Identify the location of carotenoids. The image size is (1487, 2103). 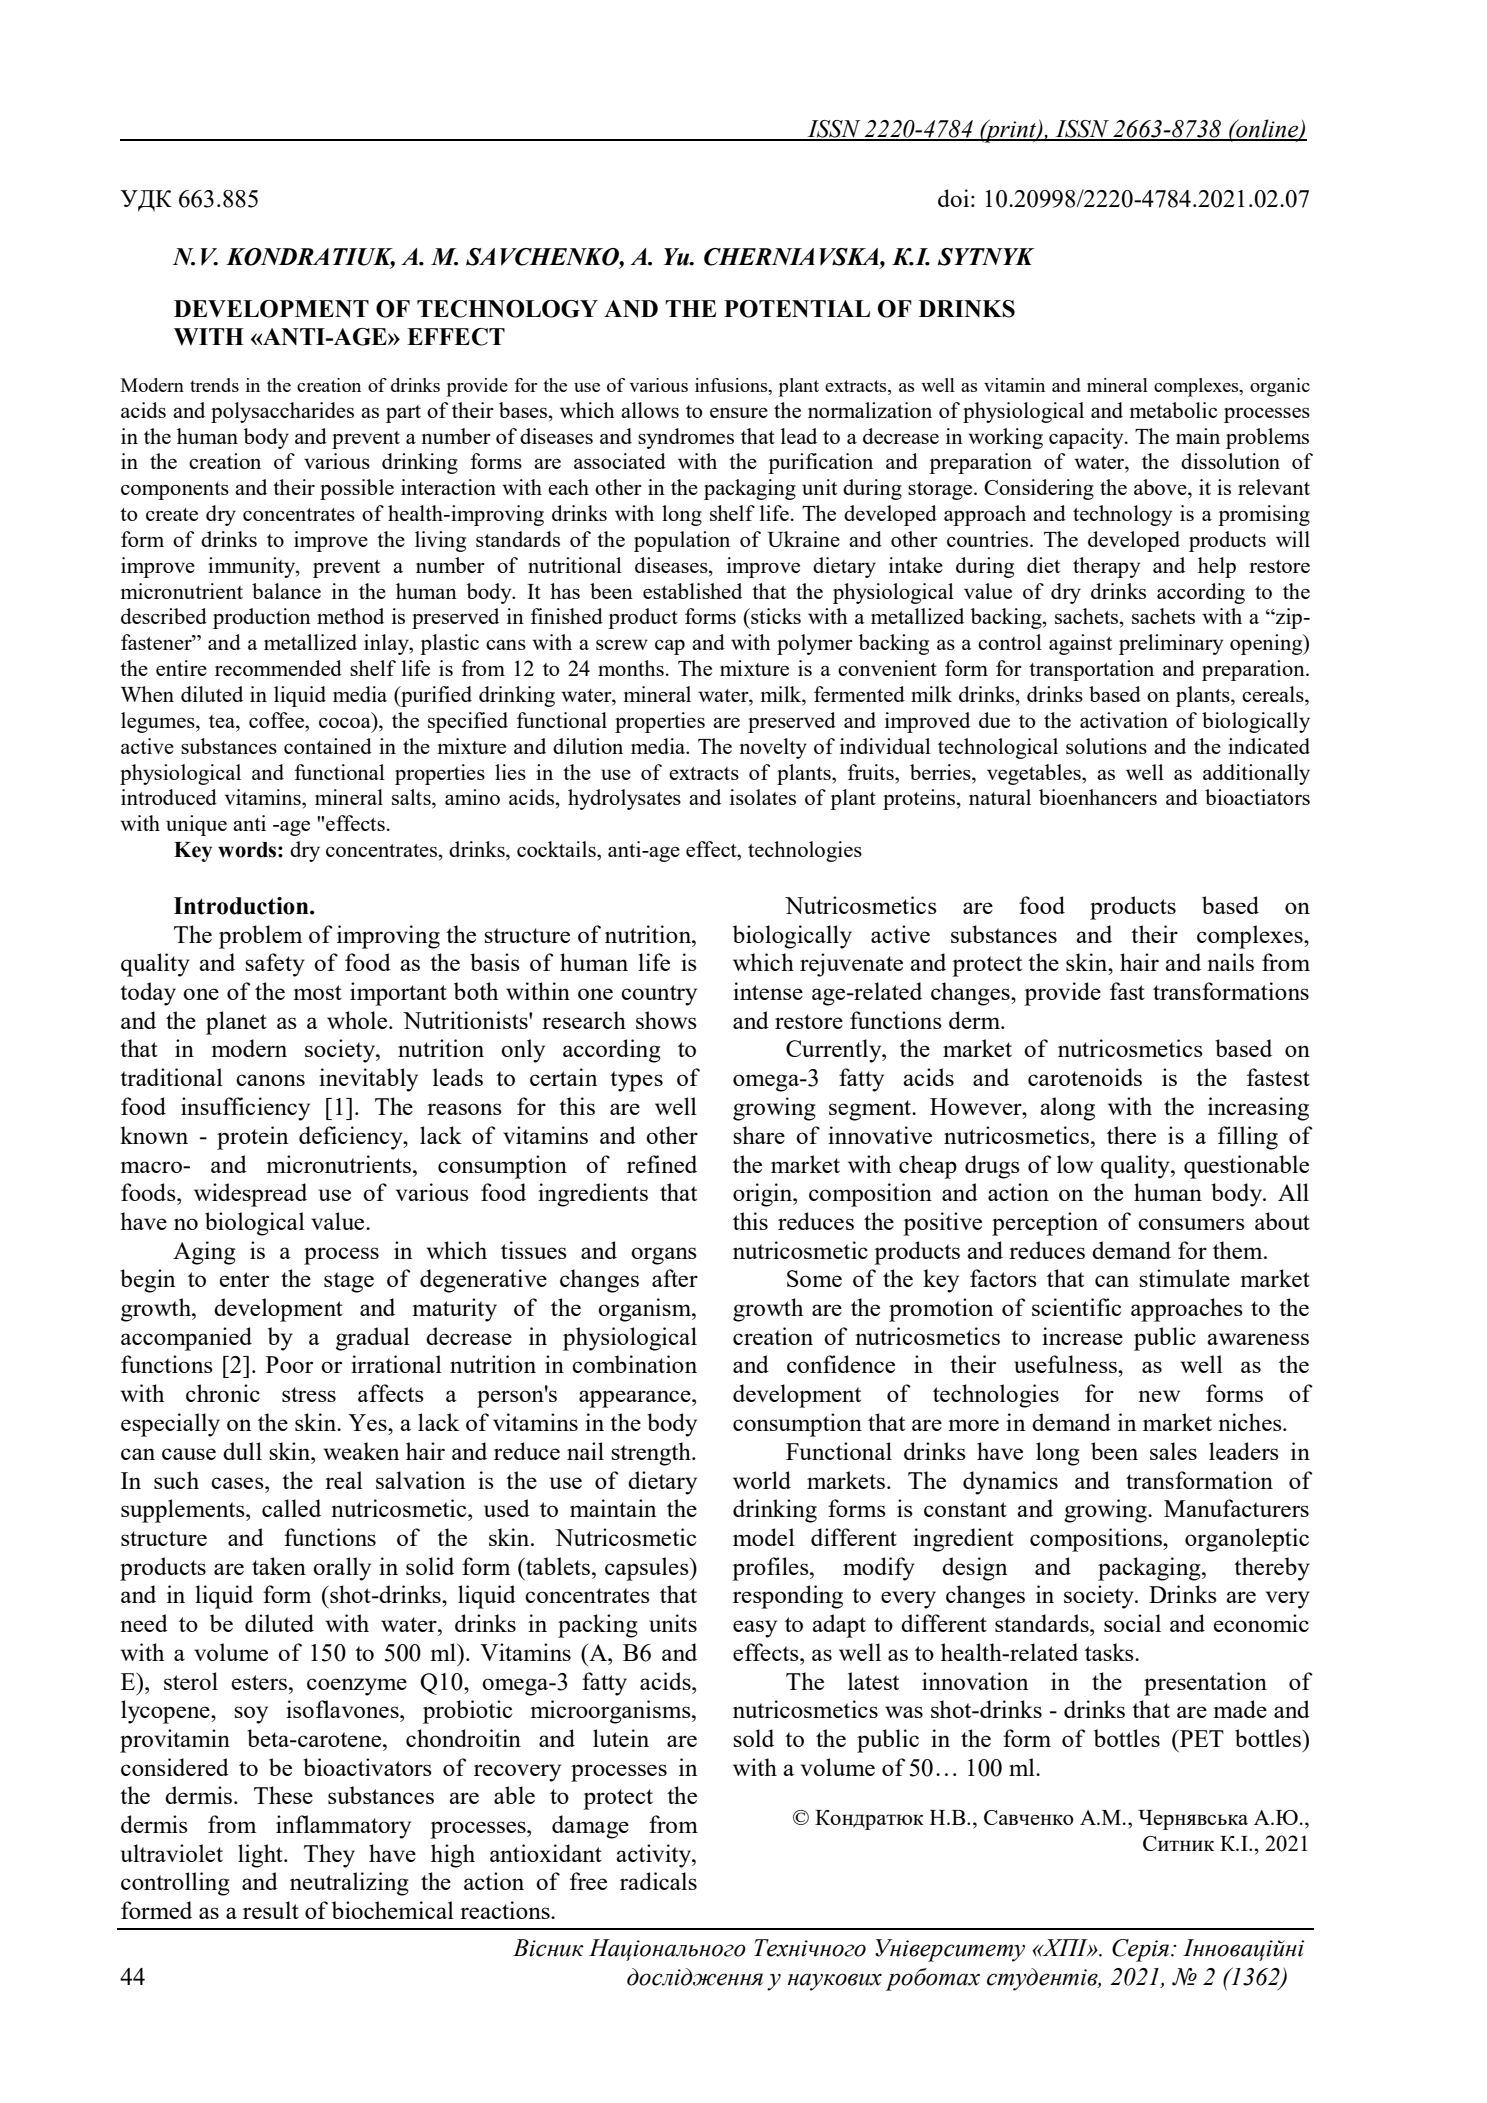
(1085, 1077).
